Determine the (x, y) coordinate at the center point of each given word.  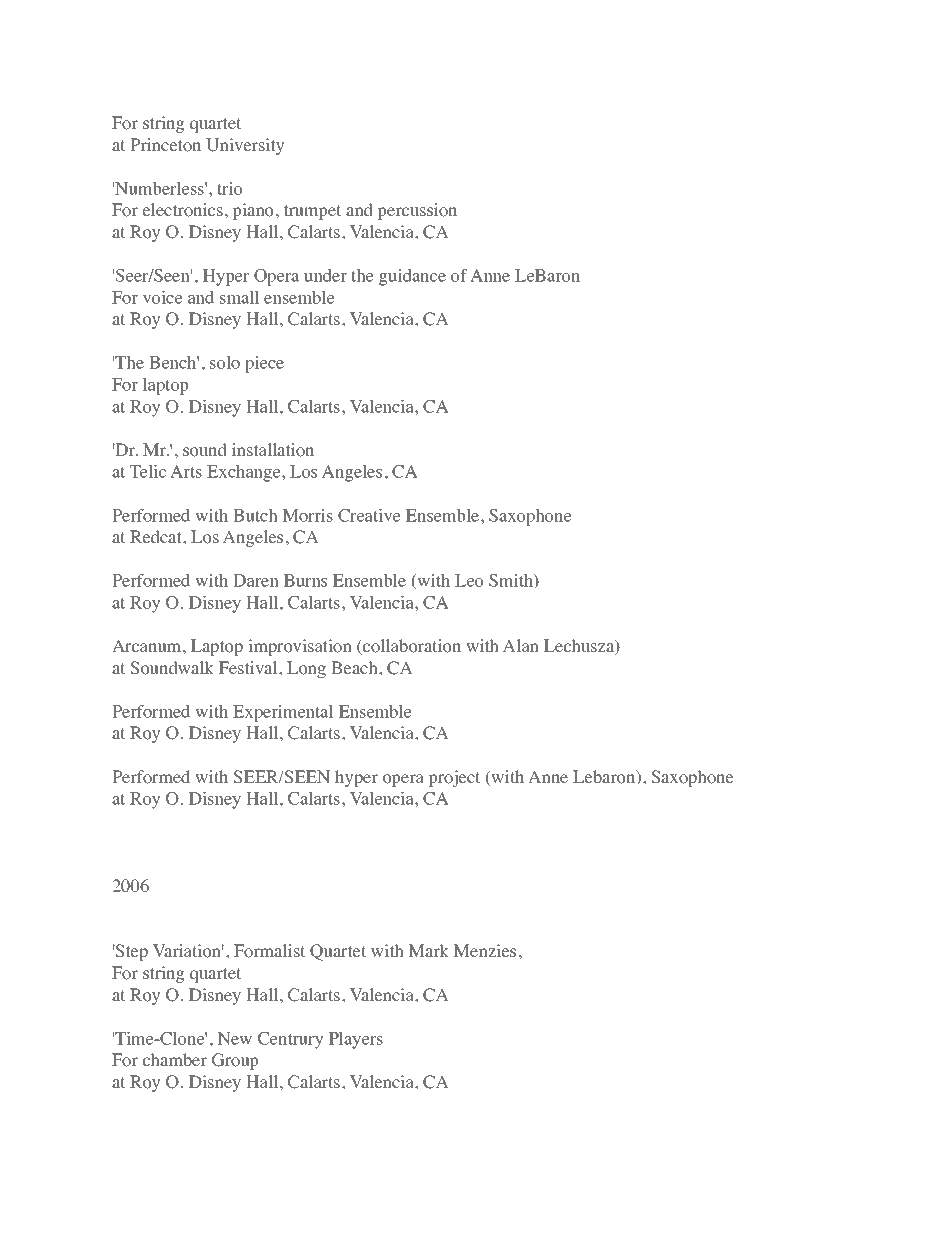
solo (225, 362)
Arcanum (148, 646)
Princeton (166, 145)
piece (265, 364)
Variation (188, 951)
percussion (417, 211)
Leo (469, 580)
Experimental (283, 713)
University (245, 146)
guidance (412, 277)
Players (356, 1040)
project (454, 778)
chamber (175, 1059)
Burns (305, 580)
